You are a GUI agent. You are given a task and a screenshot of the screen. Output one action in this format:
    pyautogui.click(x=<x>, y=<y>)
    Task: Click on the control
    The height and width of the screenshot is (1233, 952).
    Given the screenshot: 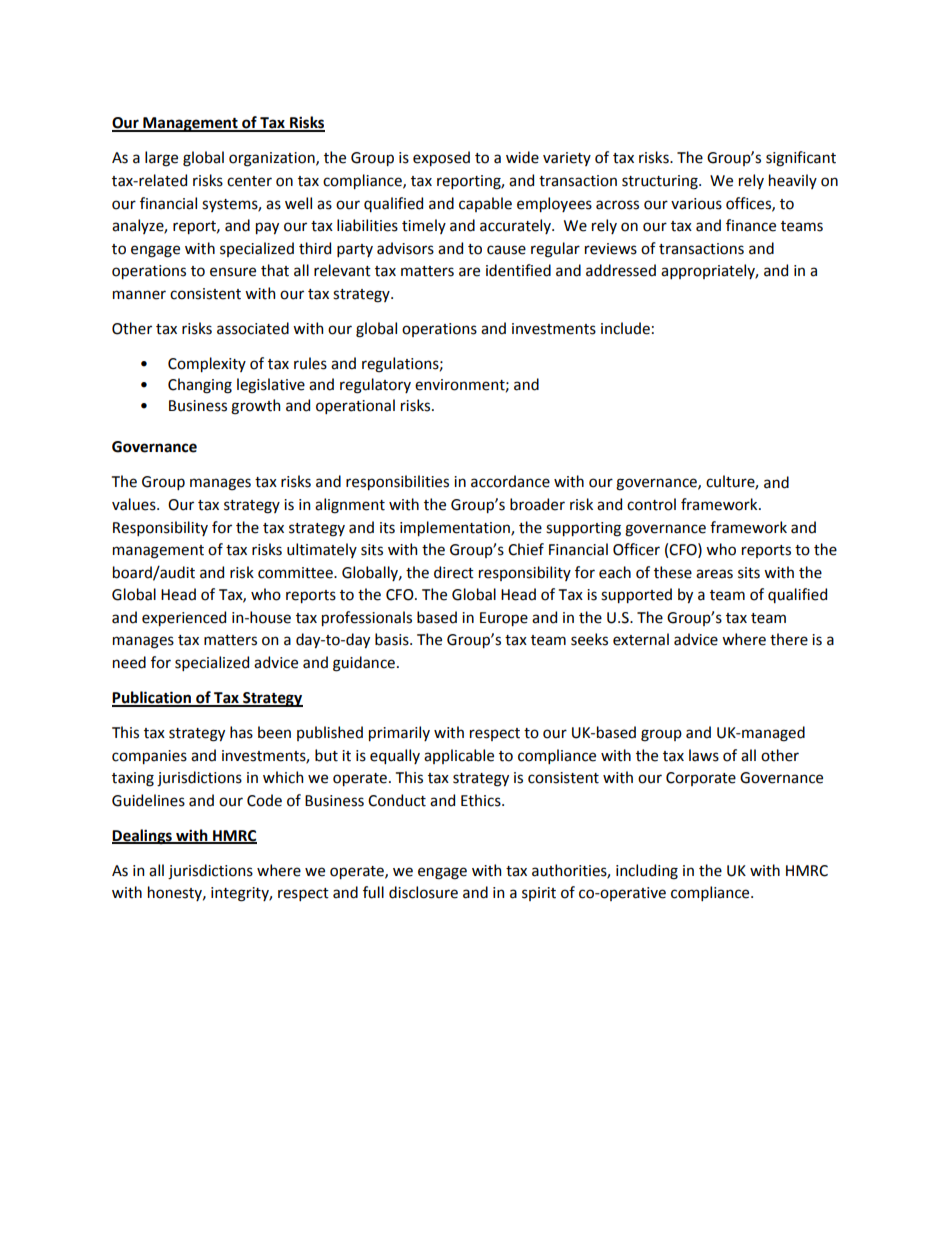 What is the action you would take?
    pyautogui.click(x=651, y=504)
